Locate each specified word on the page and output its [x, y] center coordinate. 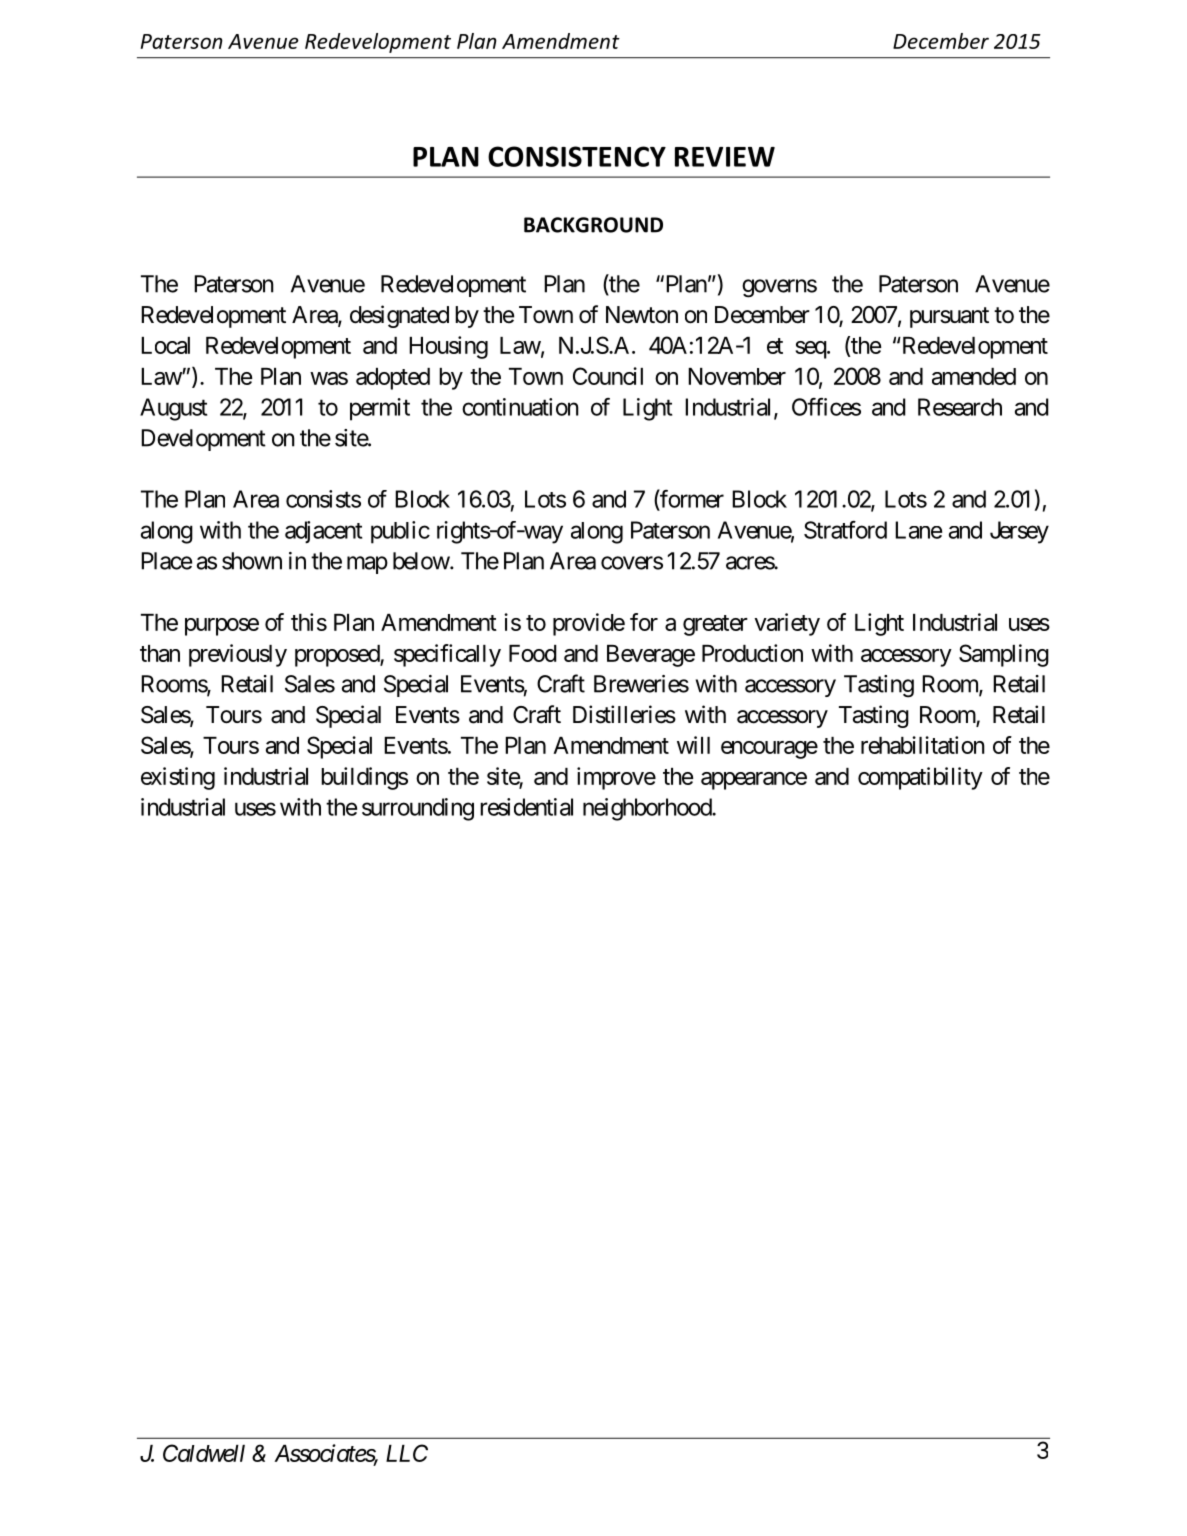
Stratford [845, 530]
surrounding [418, 809]
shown [252, 561]
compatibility [920, 778]
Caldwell [204, 1453]
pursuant [949, 317]
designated [399, 316]
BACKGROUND [593, 225]
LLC [407, 1453]
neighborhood [648, 809]
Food [533, 653]
